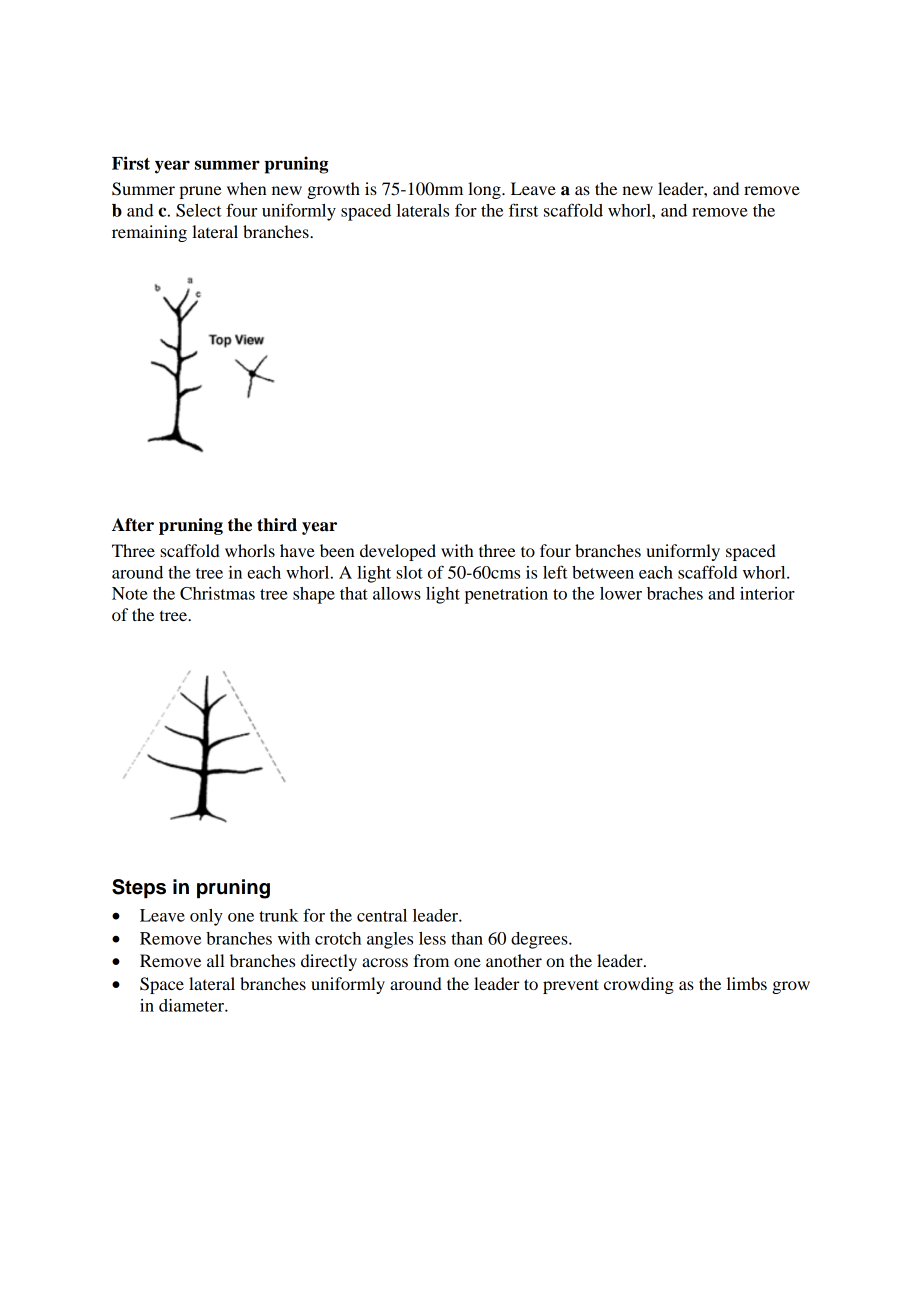 Image resolution: width=924 pixels, height=1308 pixels. I want to click on Christmas, so click(217, 593).
